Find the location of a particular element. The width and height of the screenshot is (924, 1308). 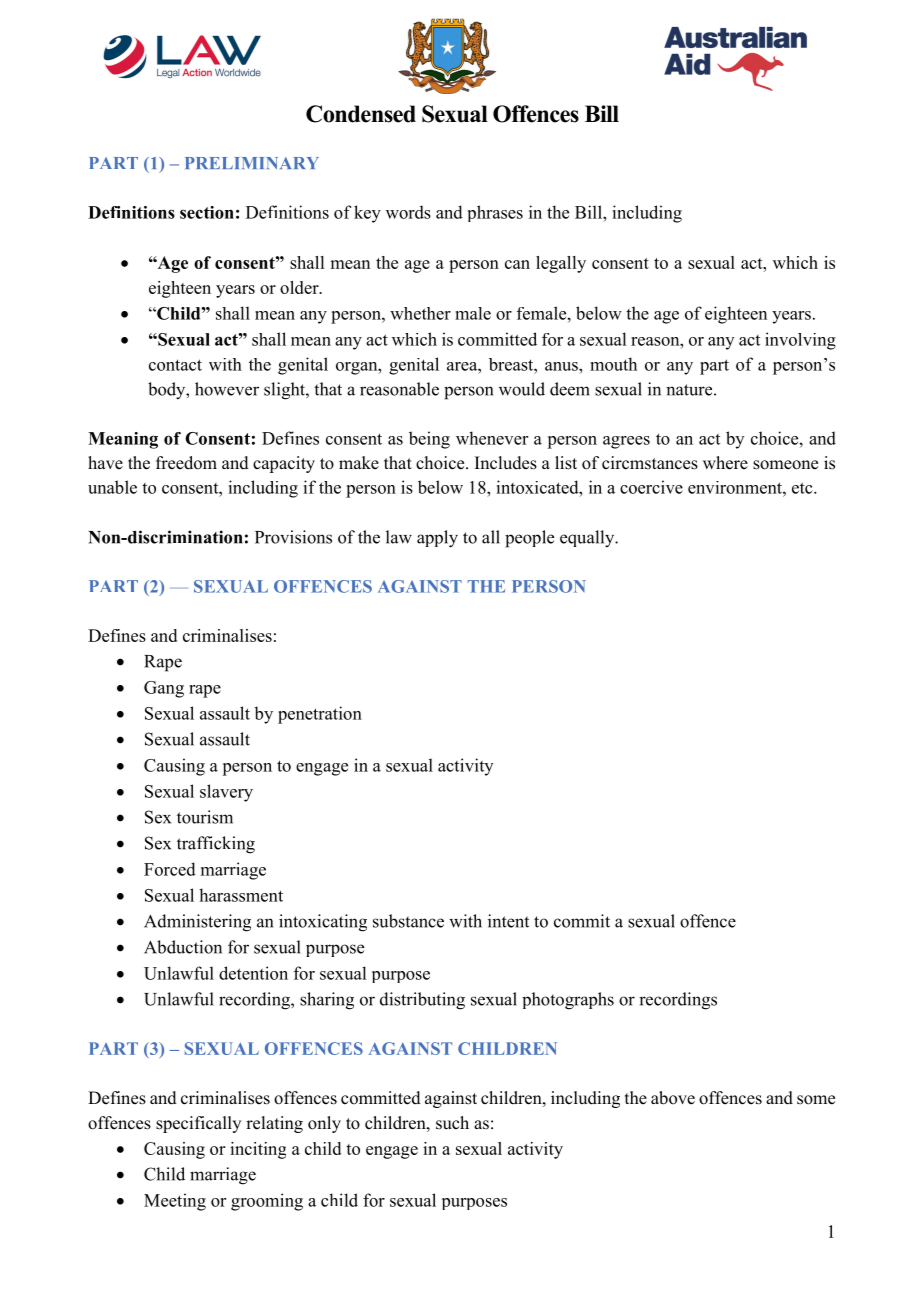

substance is located at coordinates (408, 921).
